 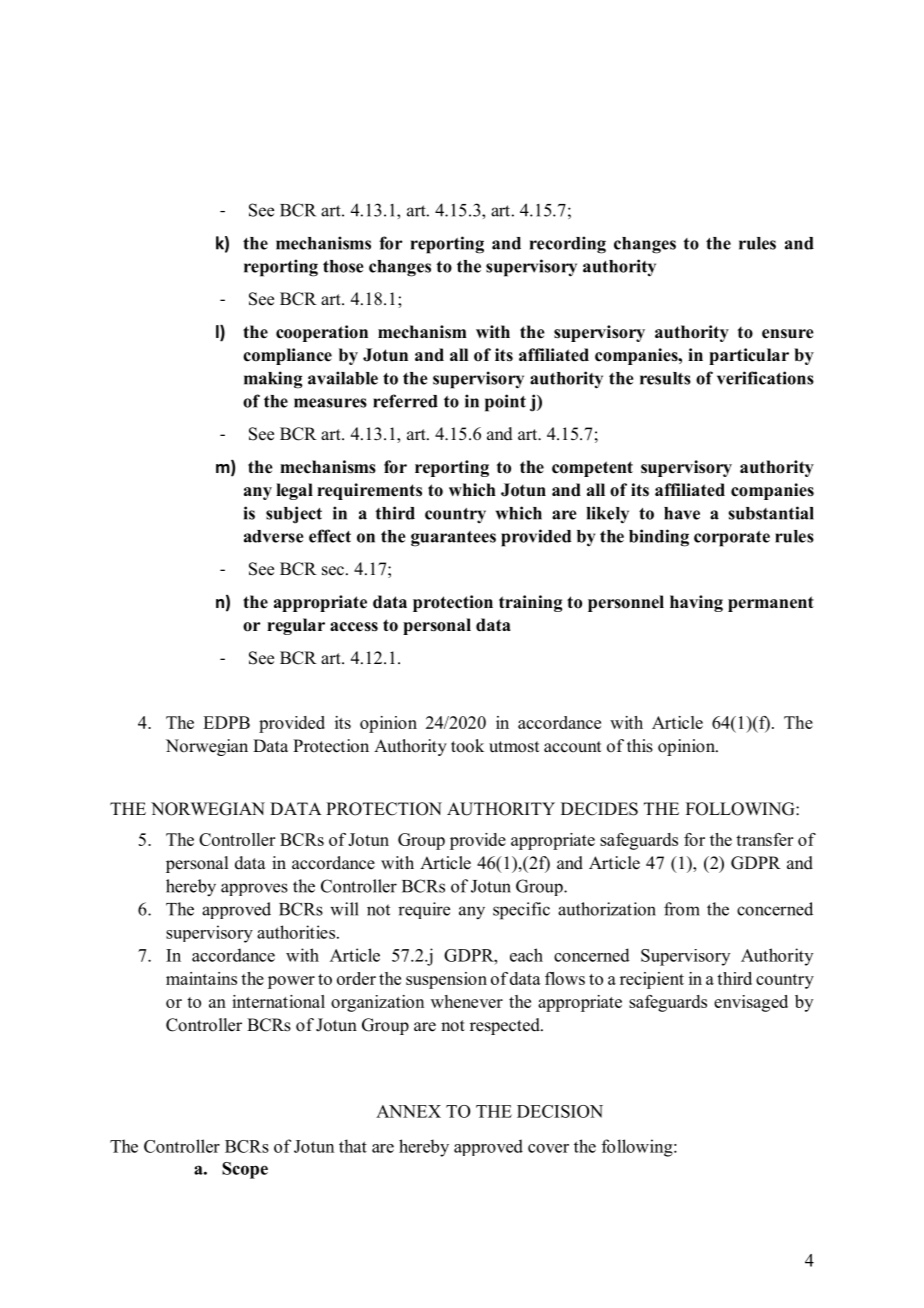 I want to click on ensure, so click(x=788, y=334).
